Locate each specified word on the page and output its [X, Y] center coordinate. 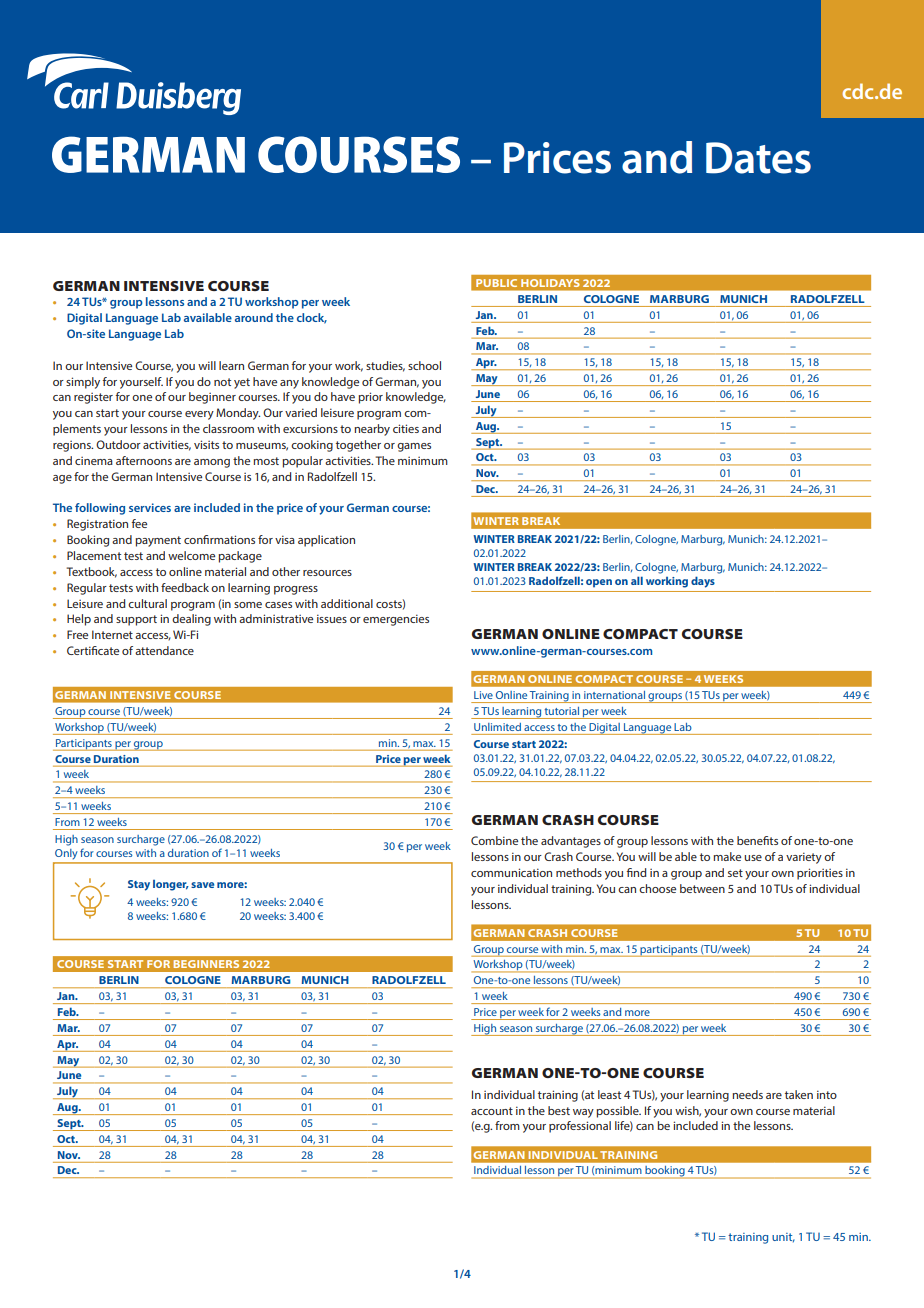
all [637, 580]
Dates [758, 158]
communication [511, 872]
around [254, 317]
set [735, 873]
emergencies [396, 620]
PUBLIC [496, 283]
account [492, 1111]
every [199, 415]
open [599, 583]
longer [171, 885]
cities [406, 428]
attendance [164, 650]
